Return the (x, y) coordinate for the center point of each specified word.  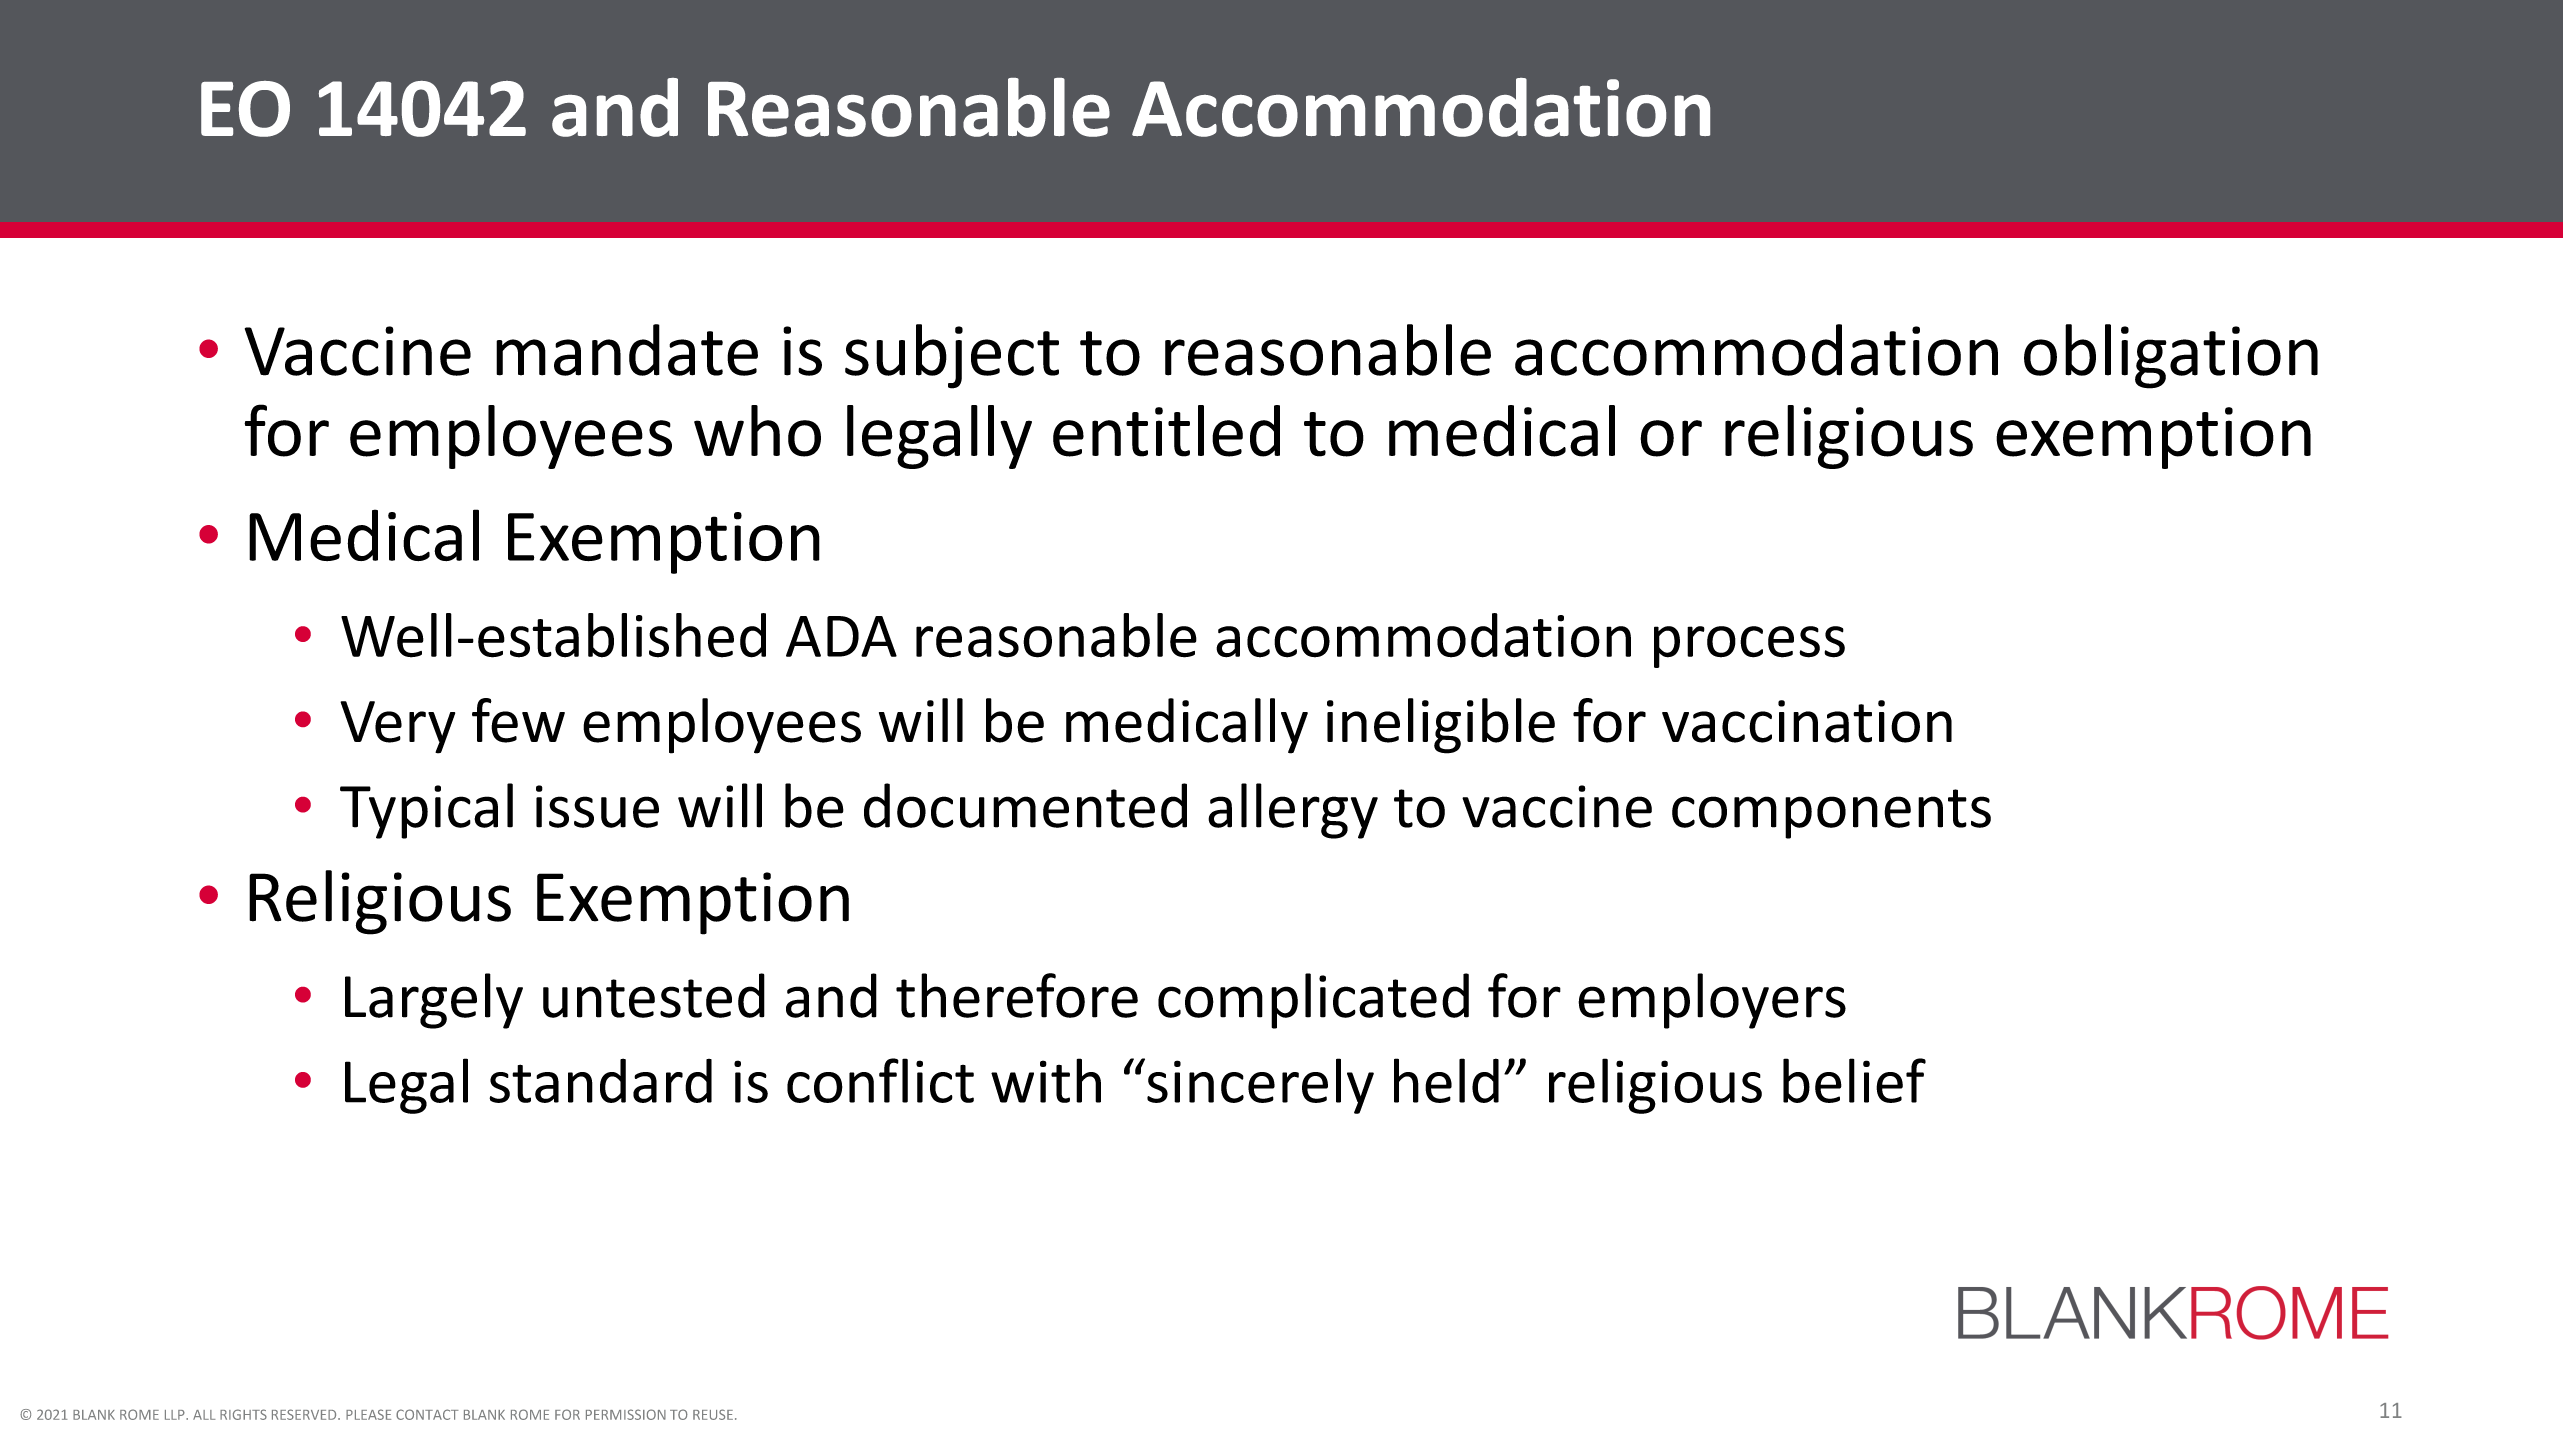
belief (1854, 1080)
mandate (627, 350)
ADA (841, 636)
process (1749, 647)
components (1831, 814)
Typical (426, 811)
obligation (2171, 356)
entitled (1166, 431)
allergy (1293, 811)
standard (600, 1080)
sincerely (1260, 1086)
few (518, 720)
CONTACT (427, 1414)
